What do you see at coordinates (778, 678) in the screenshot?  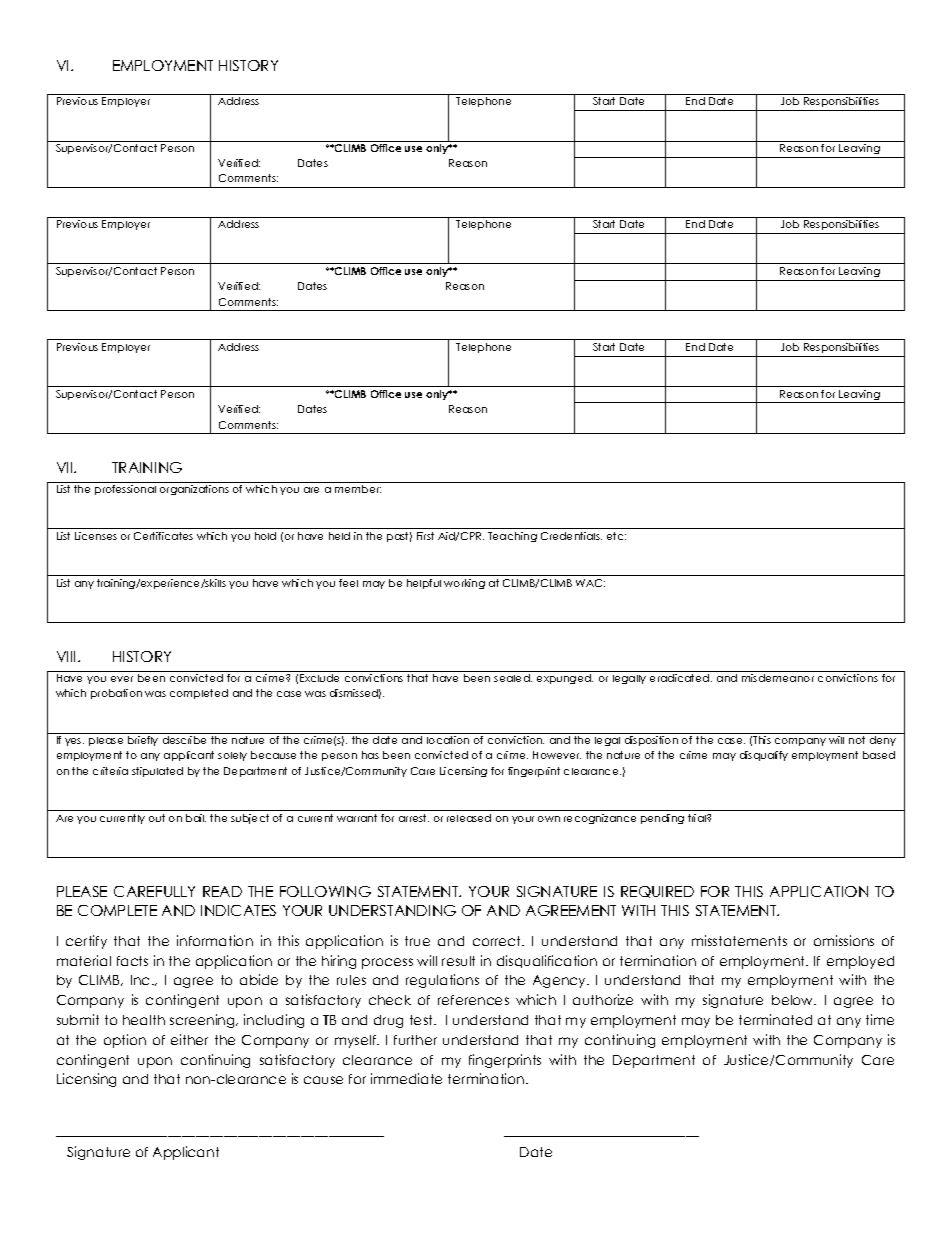 I see `misdemeanor` at bounding box center [778, 678].
